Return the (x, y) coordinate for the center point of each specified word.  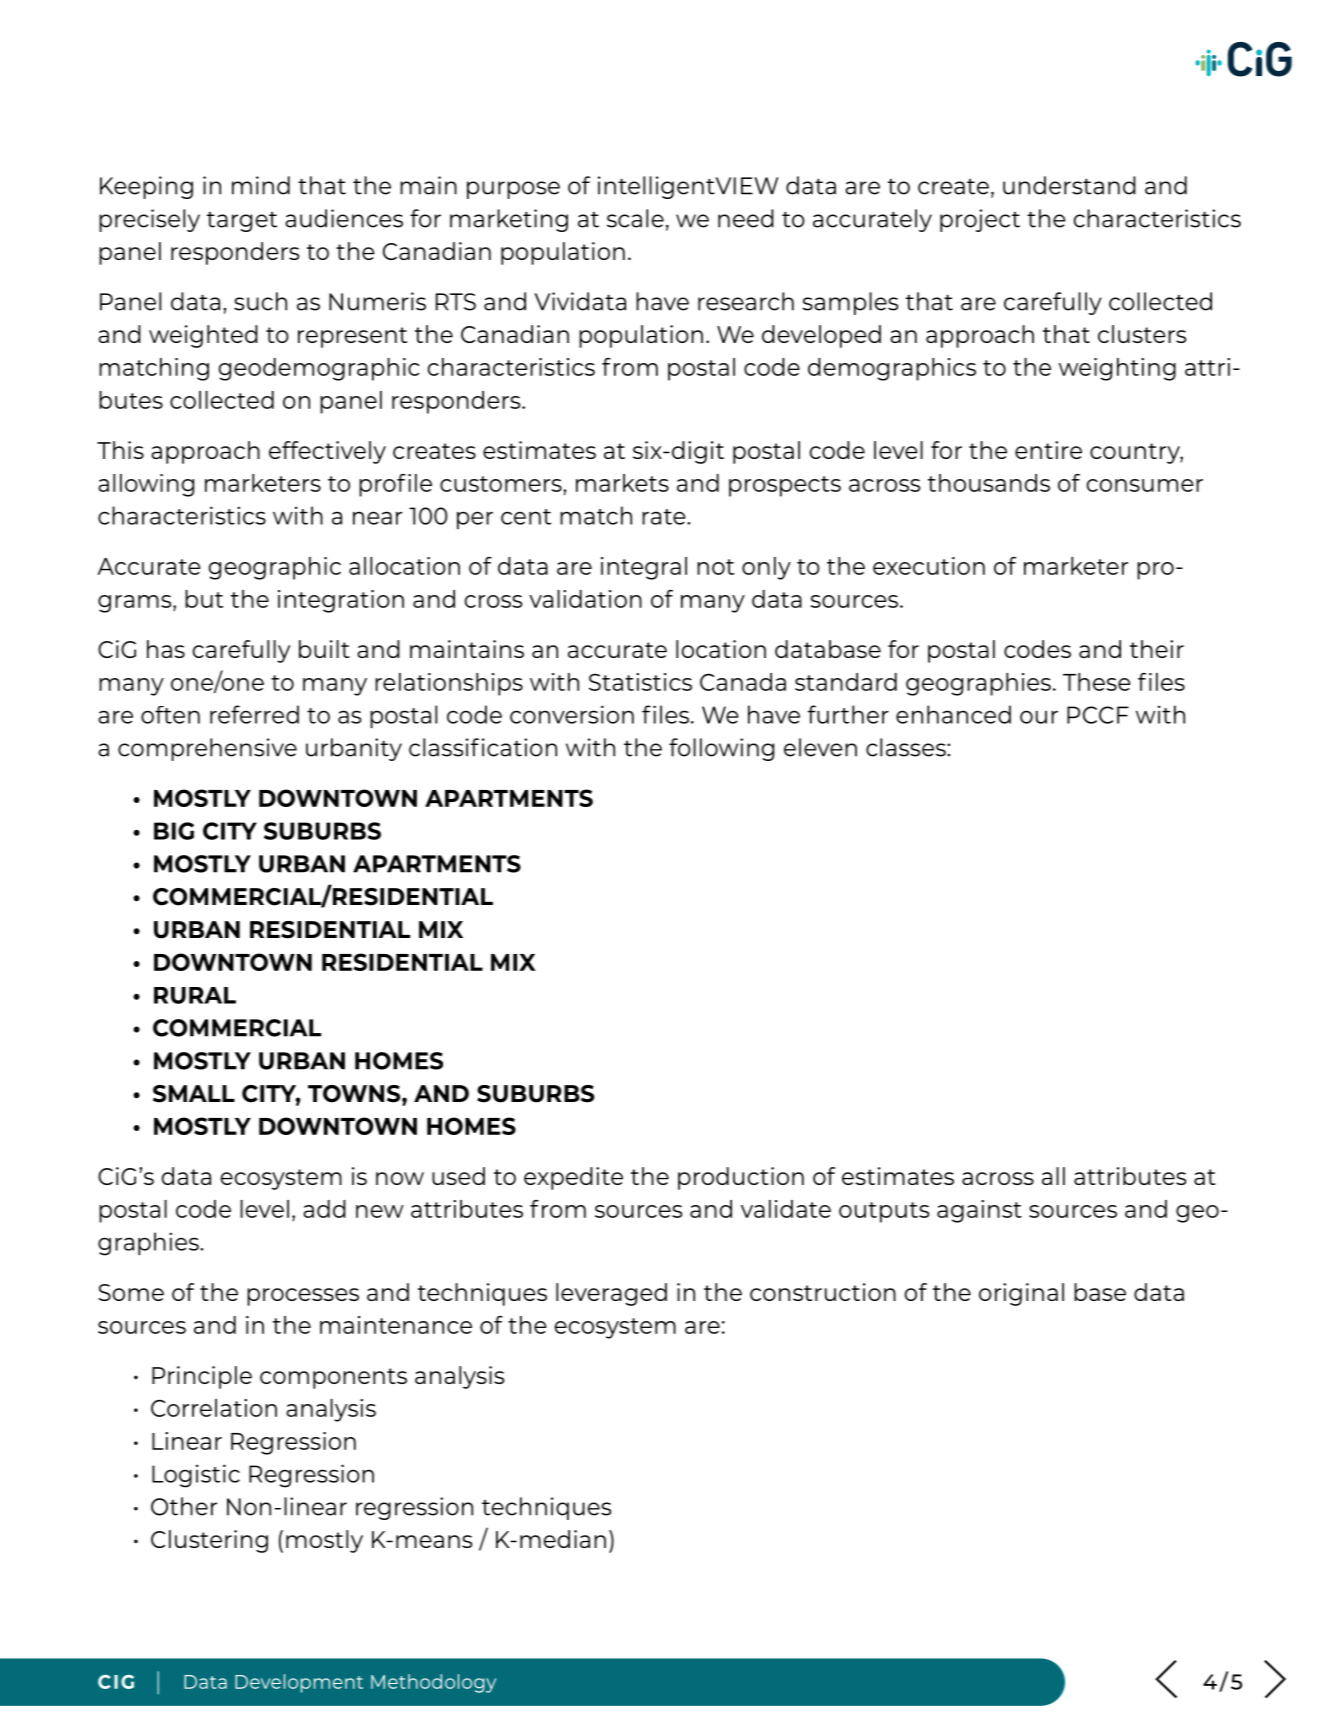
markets (622, 483)
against (979, 1211)
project (980, 220)
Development (299, 1683)
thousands (989, 483)
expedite (573, 1178)
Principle (202, 1377)
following (721, 749)
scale (635, 218)
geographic (275, 568)
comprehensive (207, 749)
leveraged (611, 1294)
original (1021, 1294)
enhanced (953, 714)
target (242, 222)
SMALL (194, 1094)
